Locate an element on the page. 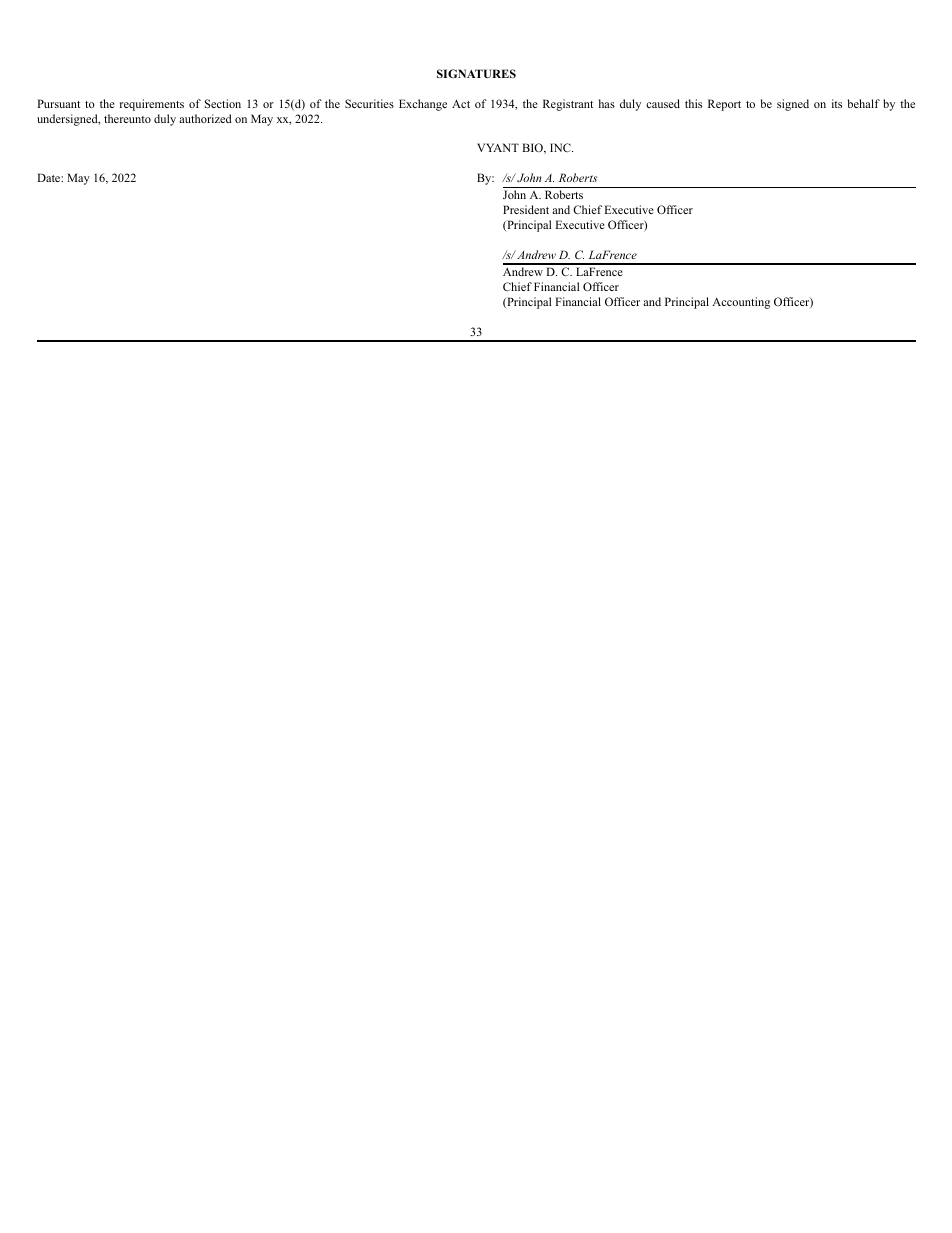 This image has height=1233, width=952. this is located at coordinates (693, 103).
